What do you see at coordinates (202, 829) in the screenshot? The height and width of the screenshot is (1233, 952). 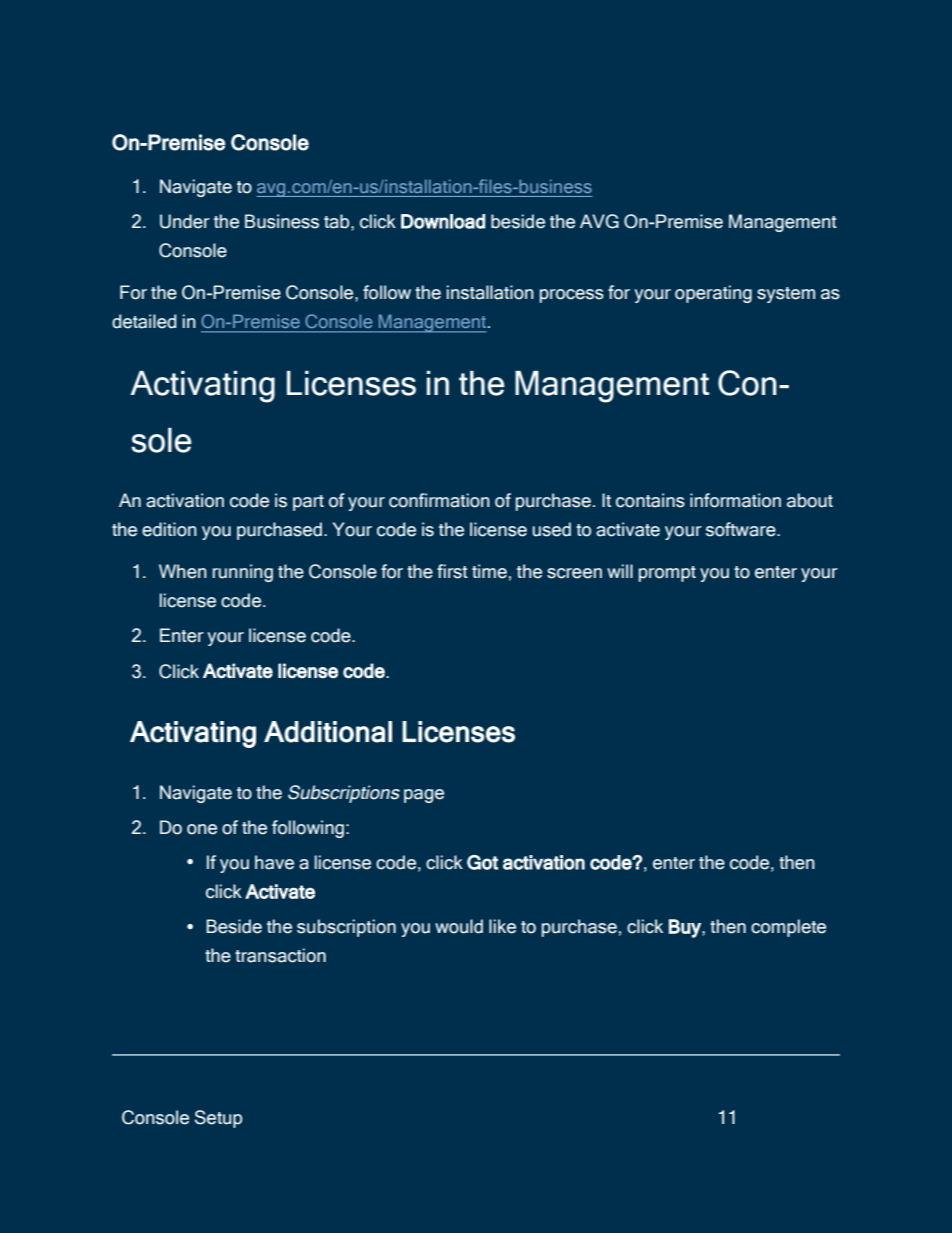 I see `one` at bounding box center [202, 829].
